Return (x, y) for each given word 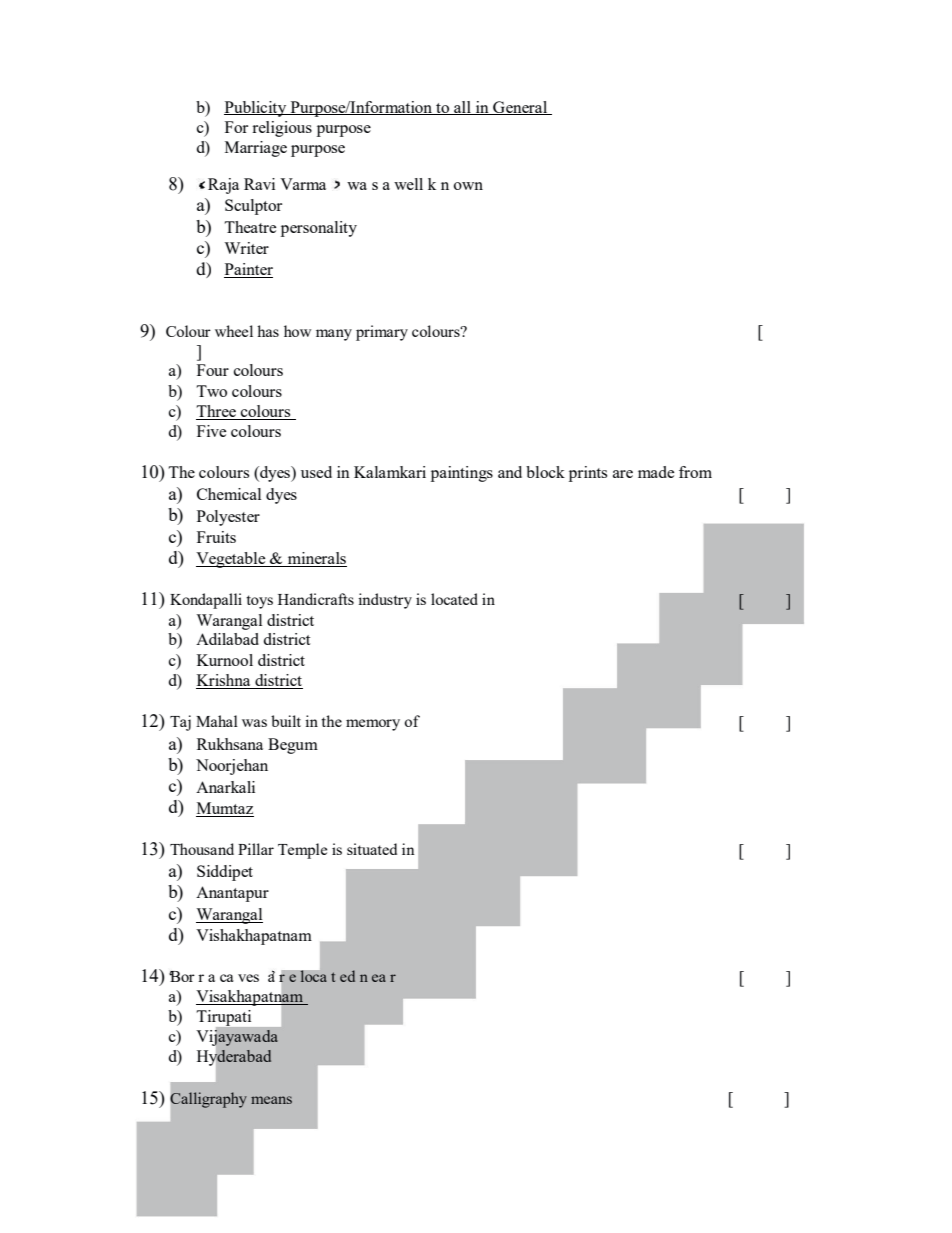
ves (248, 978)
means (271, 1100)
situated (372, 849)
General (520, 108)
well (408, 184)
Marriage (256, 149)
